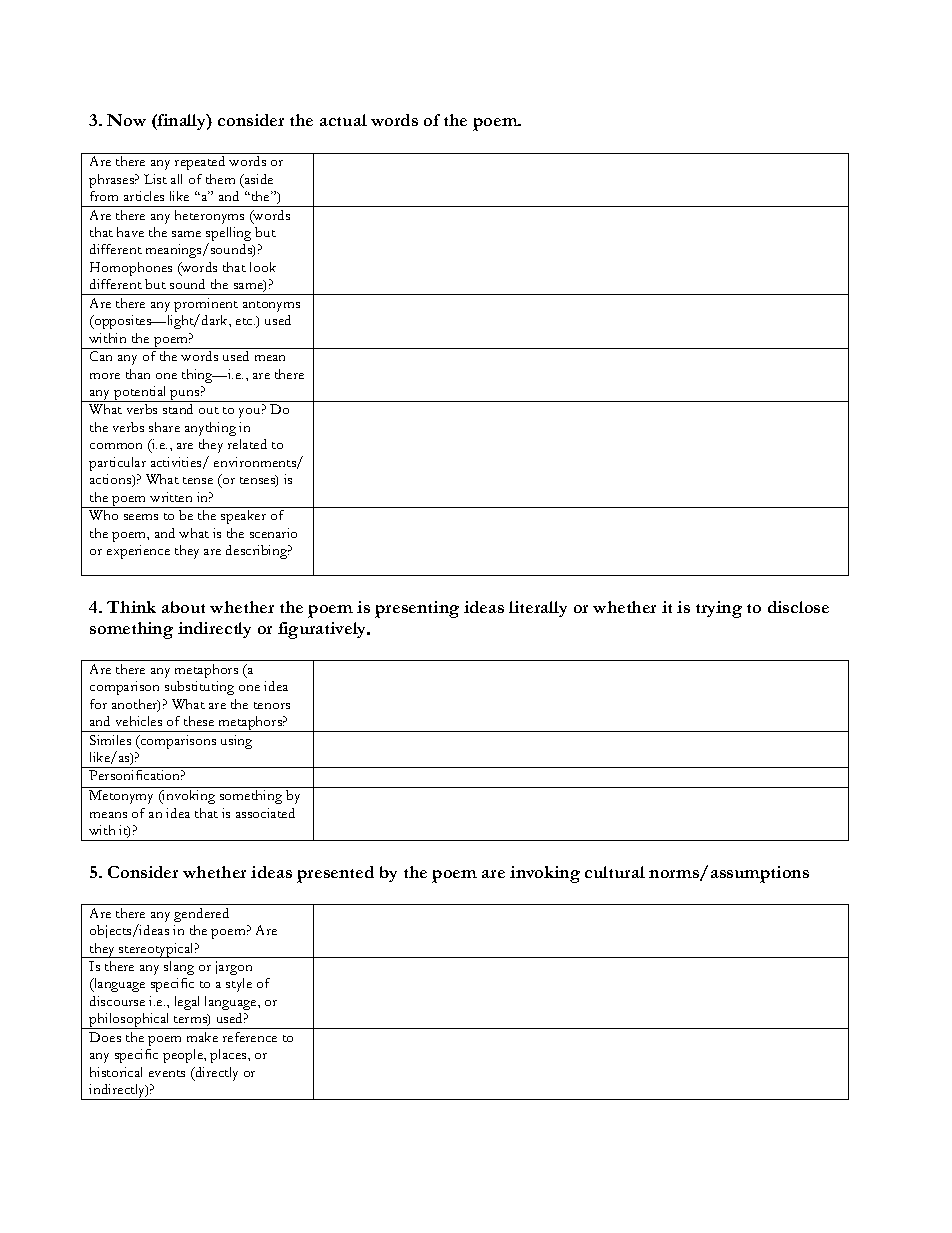  I want to click on trying, so click(719, 609).
